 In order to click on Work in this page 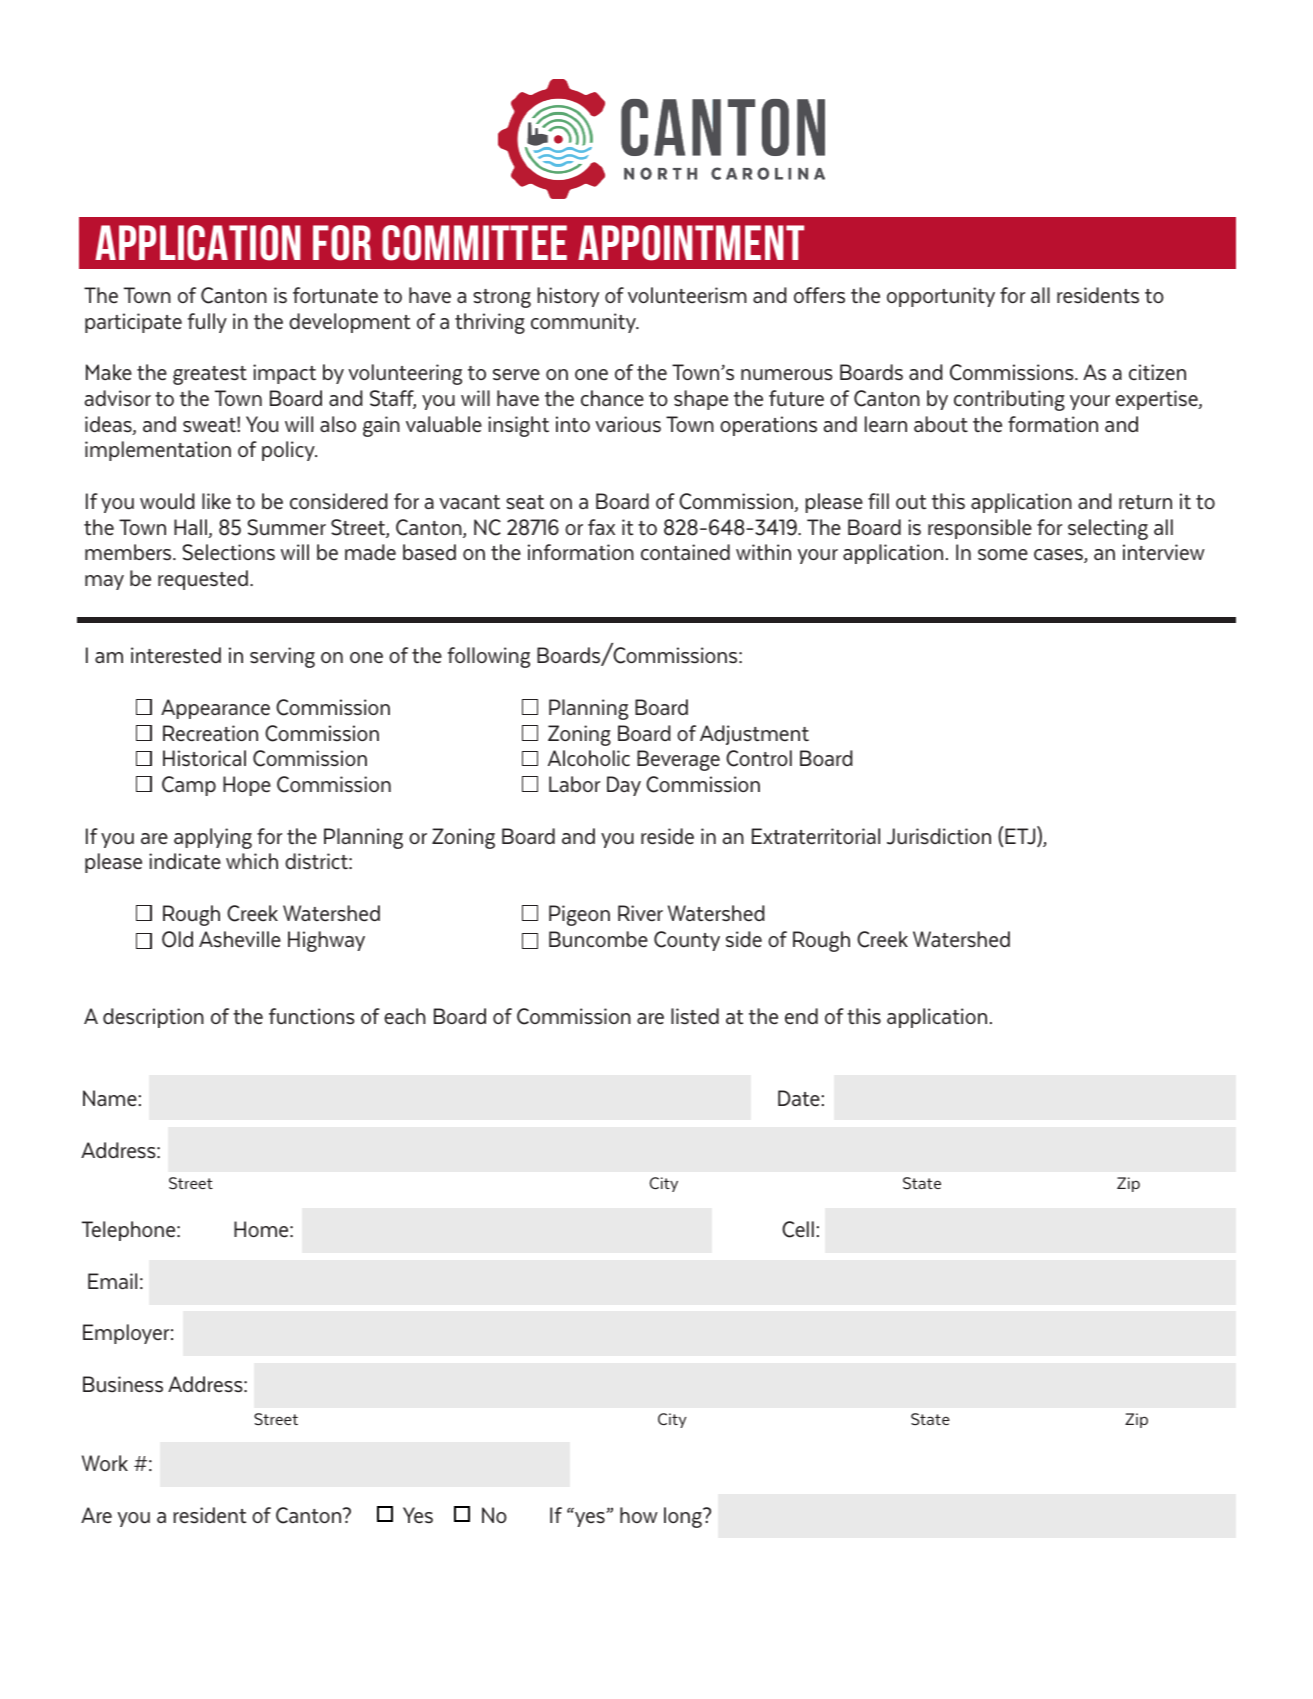, I will do `click(105, 1463)`.
